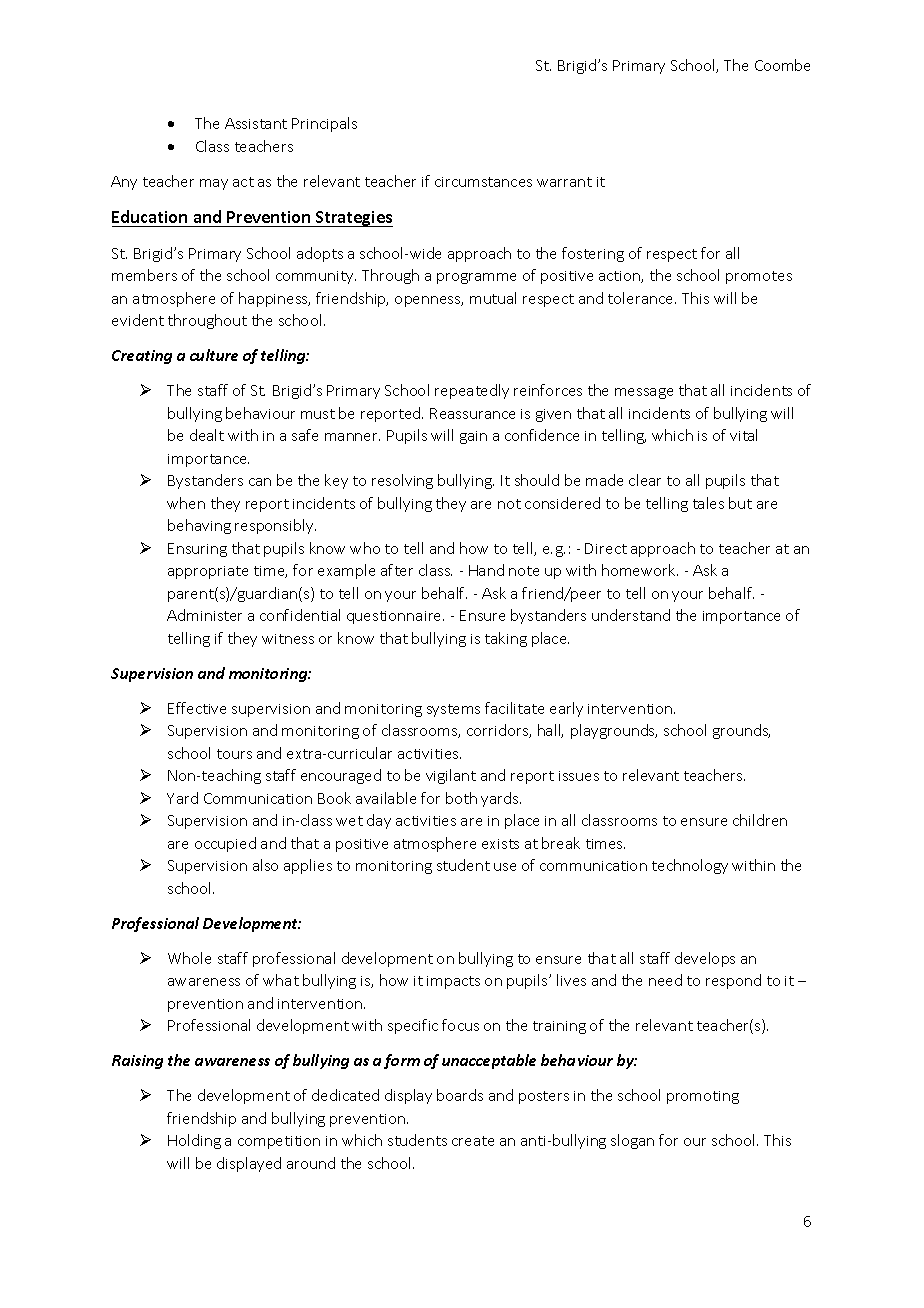 This screenshot has height=1308, width=924. What do you see at coordinates (483, 182) in the screenshot?
I see `circumstances` at bounding box center [483, 182].
